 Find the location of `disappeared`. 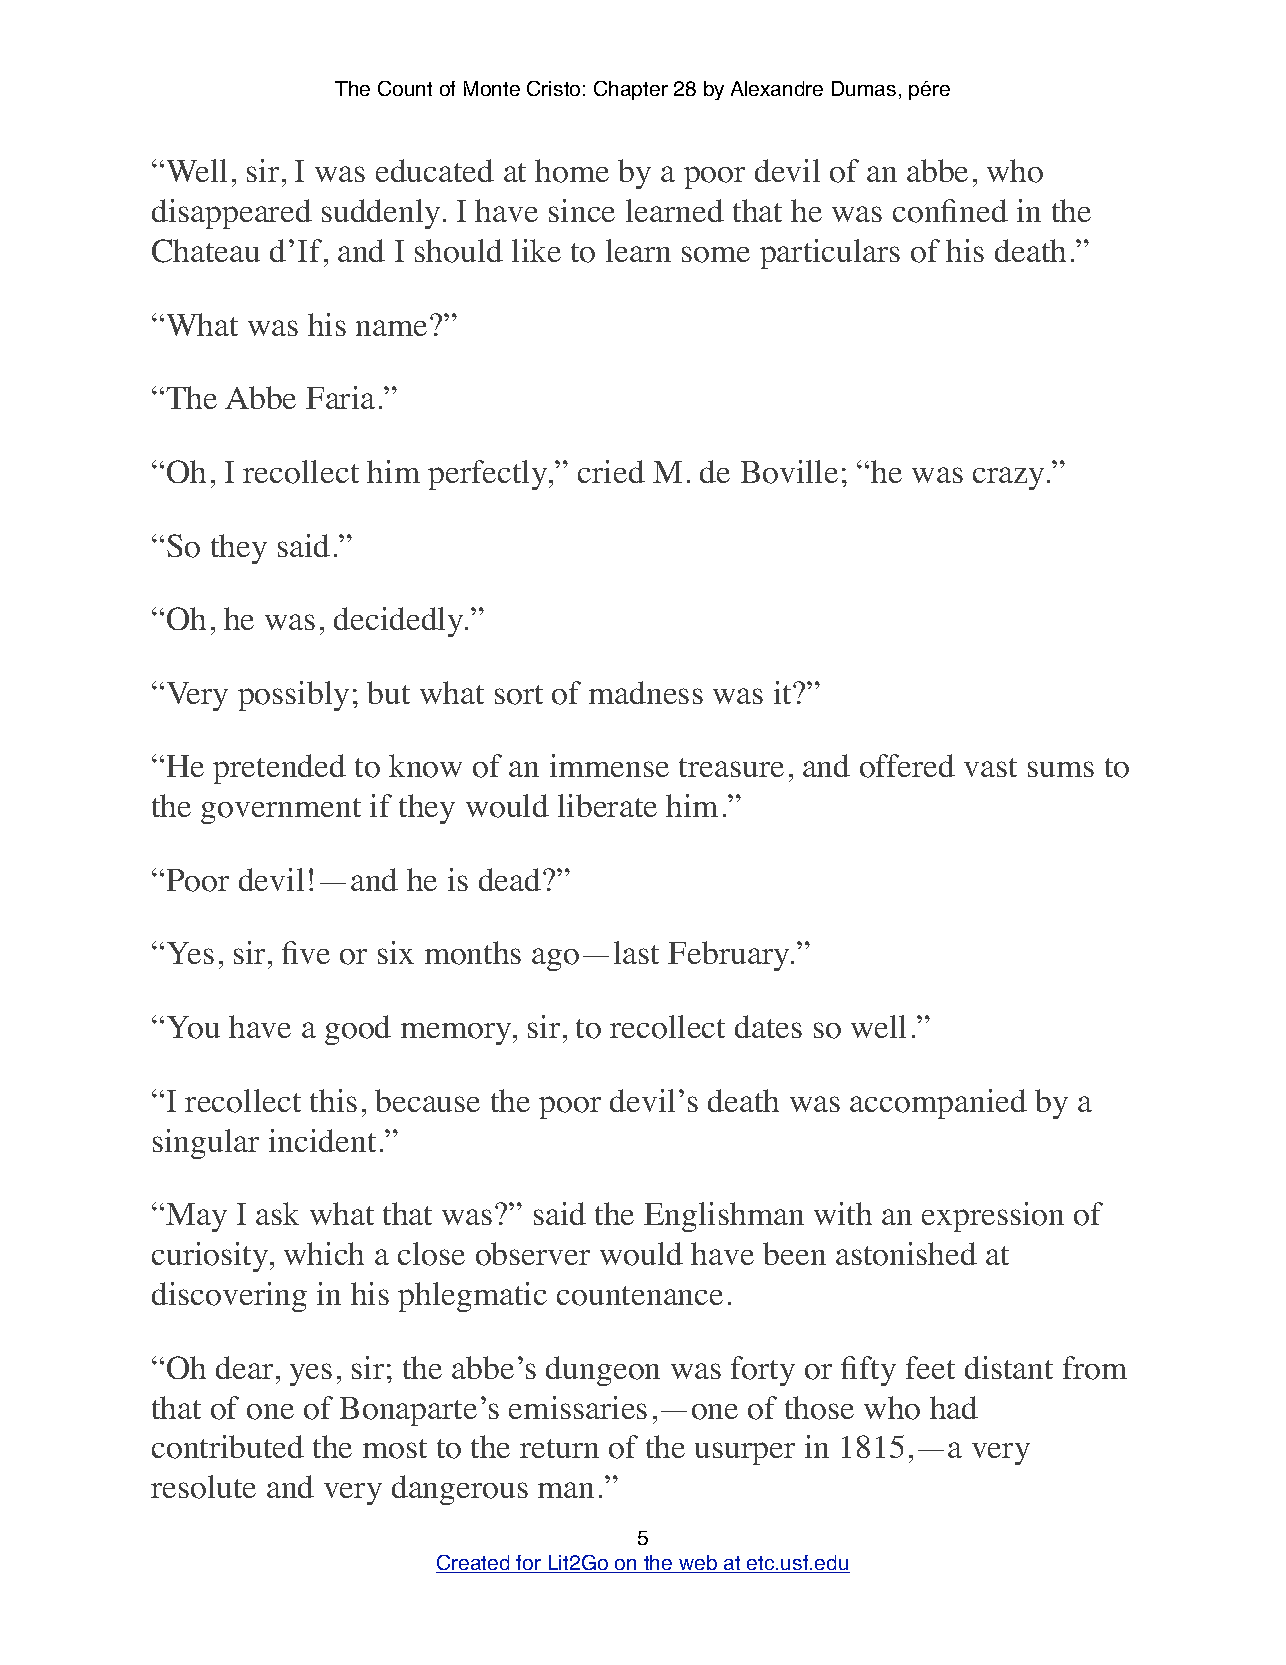

disappeared is located at coordinates (232, 214).
